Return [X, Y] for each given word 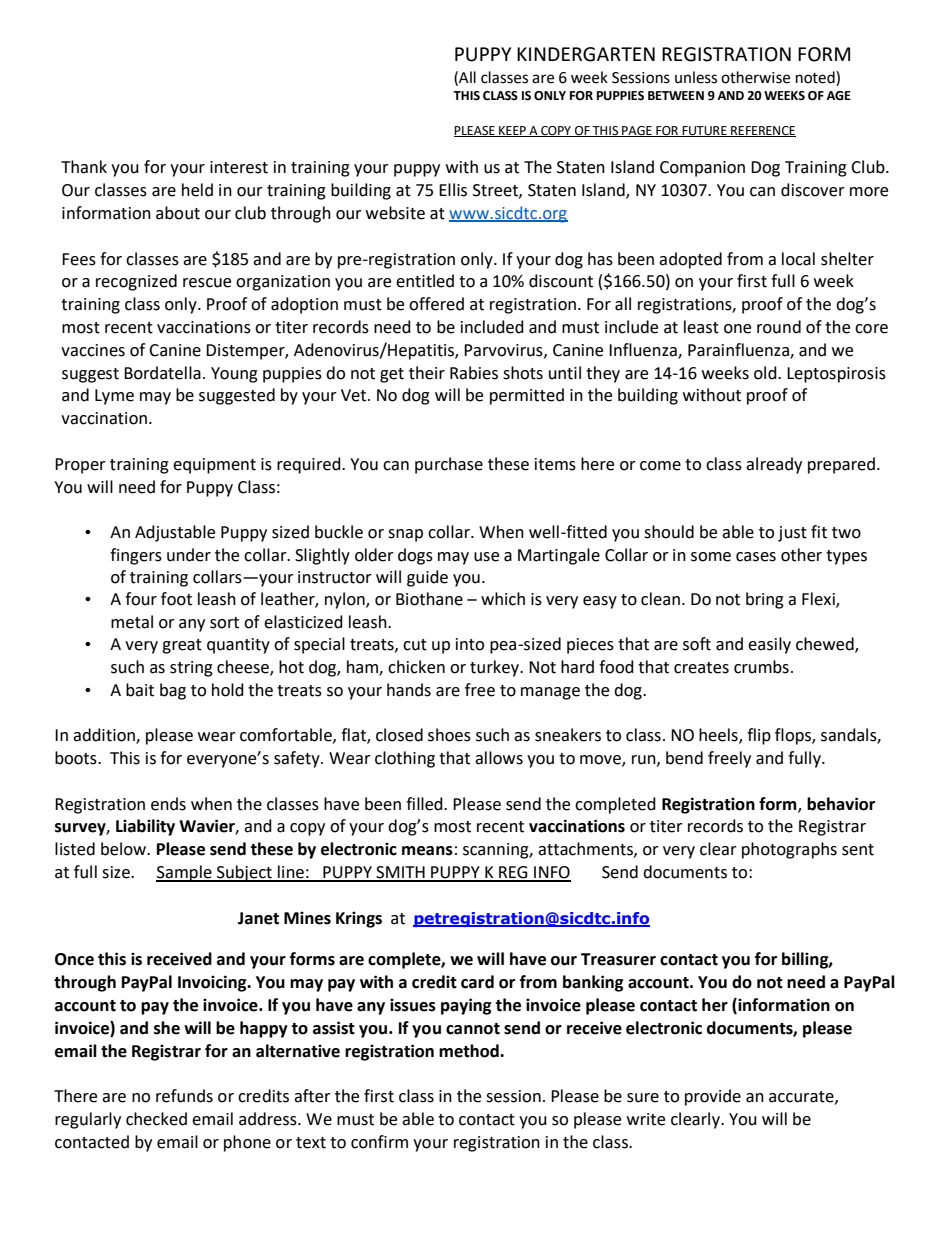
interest [239, 167]
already [774, 465]
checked [156, 1119]
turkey [495, 668]
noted [816, 77]
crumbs [761, 667]
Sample [185, 873]
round [779, 327]
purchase [449, 465]
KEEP [512, 131]
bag [173, 691]
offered [436, 304]
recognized [136, 282]
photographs [789, 850]
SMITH [400, 873]
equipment [214, 466]
